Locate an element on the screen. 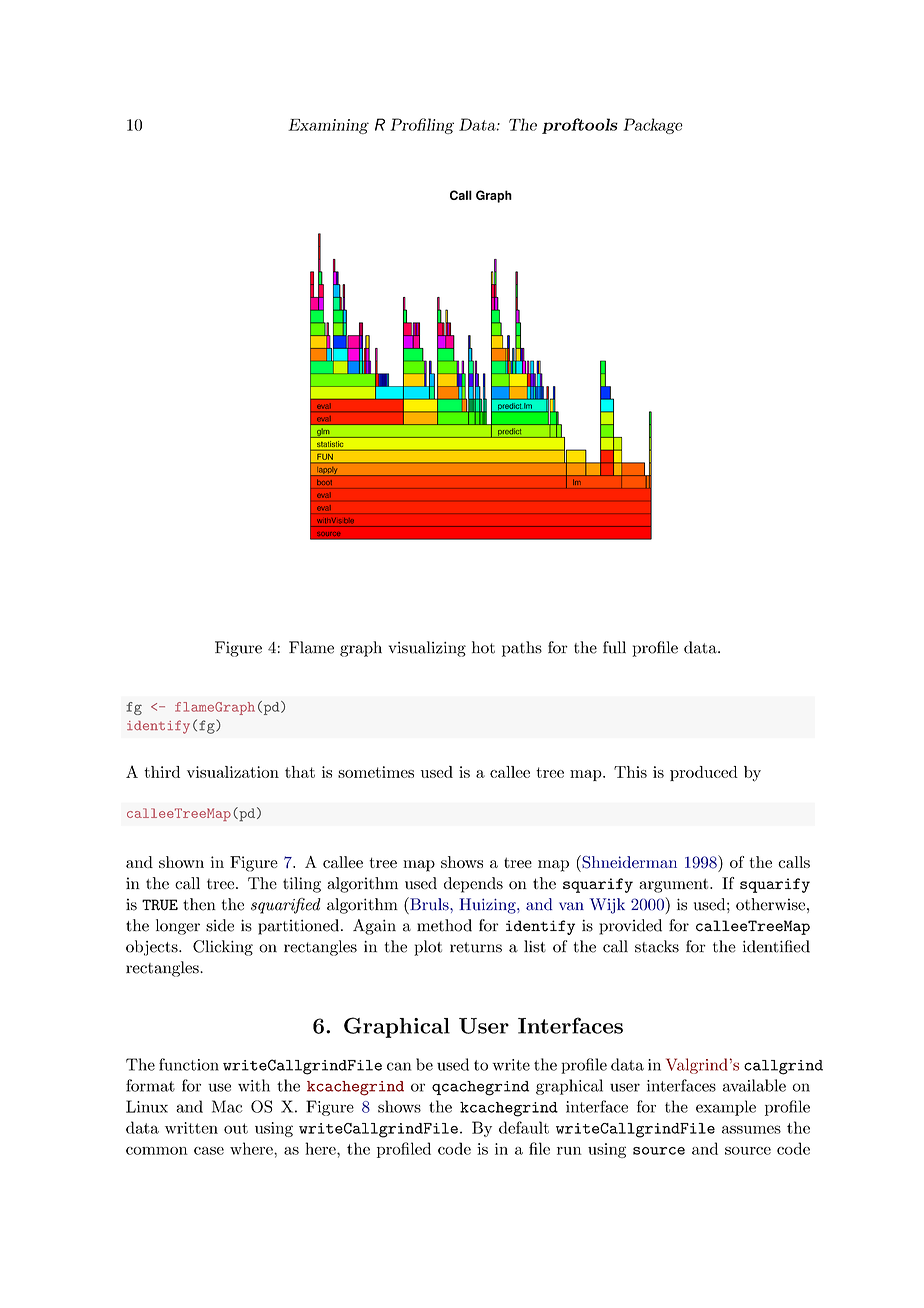  out is located at coordinates (236, 1128).
